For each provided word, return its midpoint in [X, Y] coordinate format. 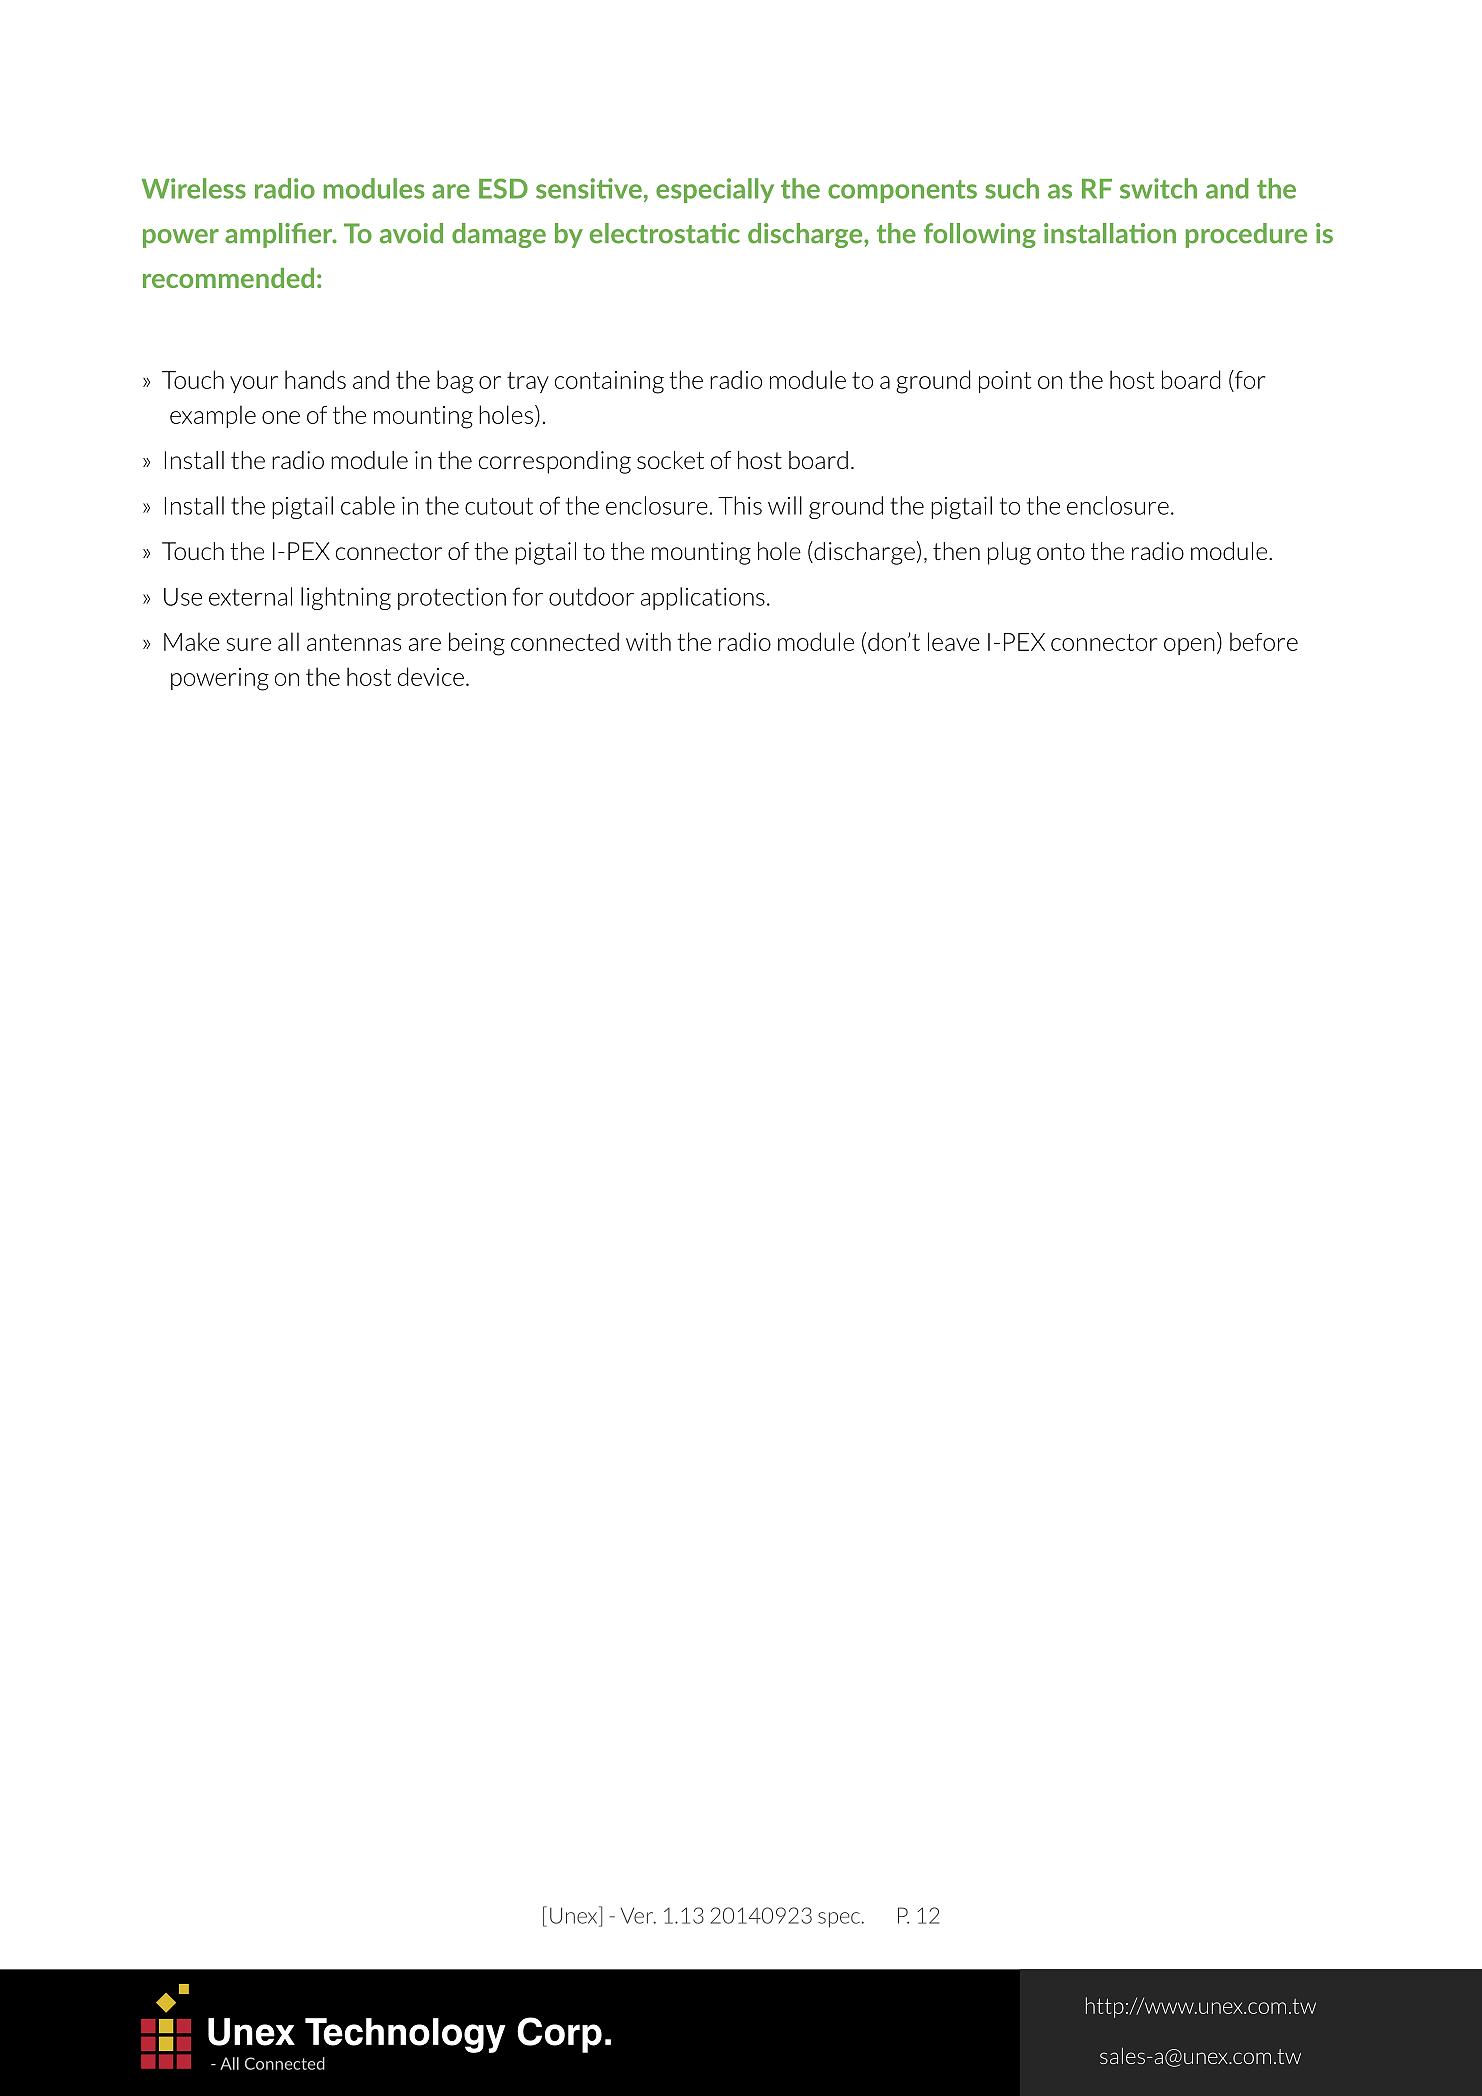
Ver [638, 1916]
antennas [354, 642]
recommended [228, 278]
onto [1061, 551]
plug [1009, 553]
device [431, 676]
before [1264, 641]
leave [954, 641]
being [477, 644]
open [1189, 646]
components [902, 191]
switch [1158, 188]
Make [192, 641]
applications [703, 598]
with [648, 641]
